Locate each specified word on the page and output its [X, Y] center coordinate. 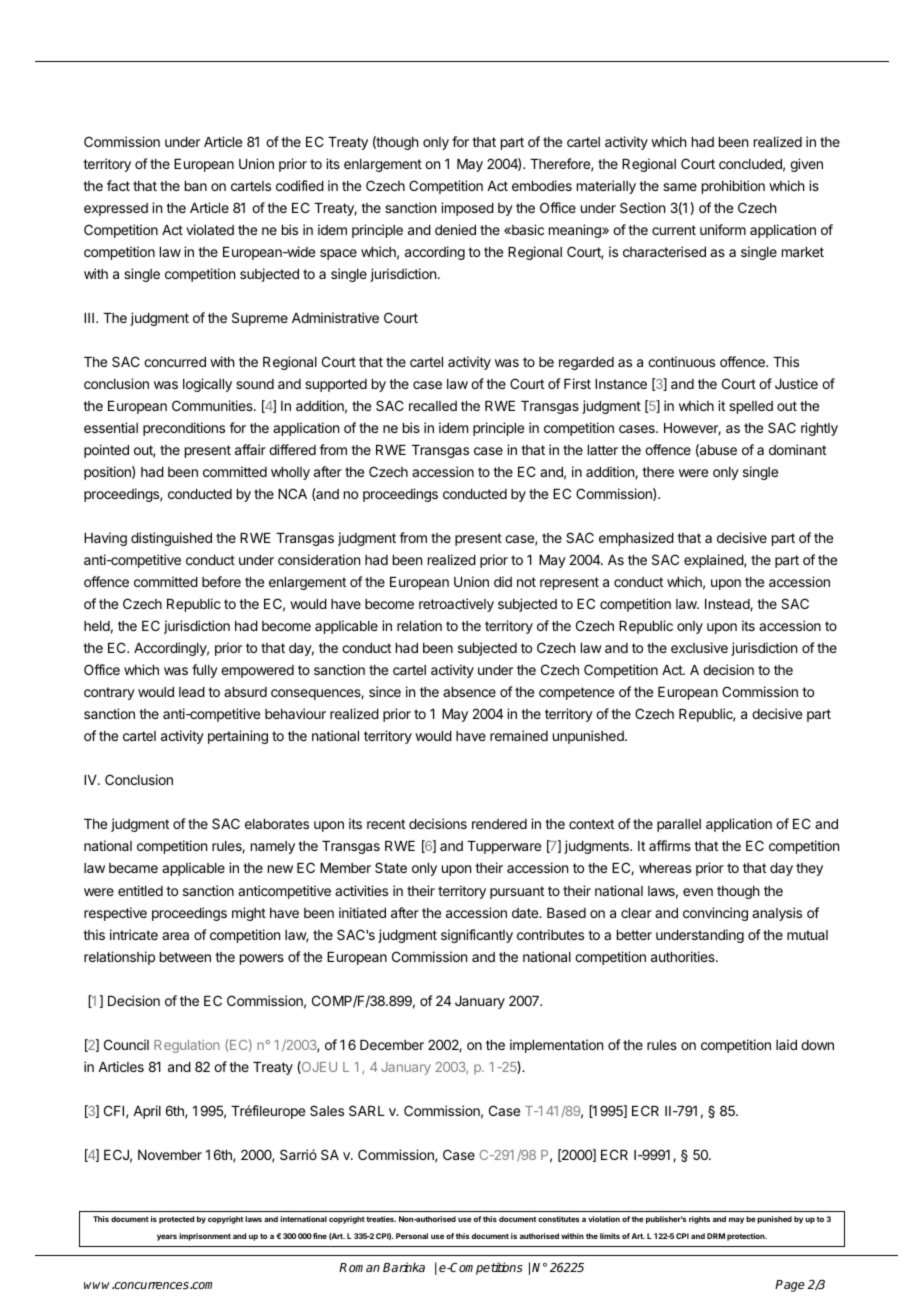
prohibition [733, 187]
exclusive [699, 647]
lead [192, 692]
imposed [467, 209]
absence [469, 692]
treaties [381, 1219]
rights [699, 1220]
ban [196, 186]
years [167, 1237]
